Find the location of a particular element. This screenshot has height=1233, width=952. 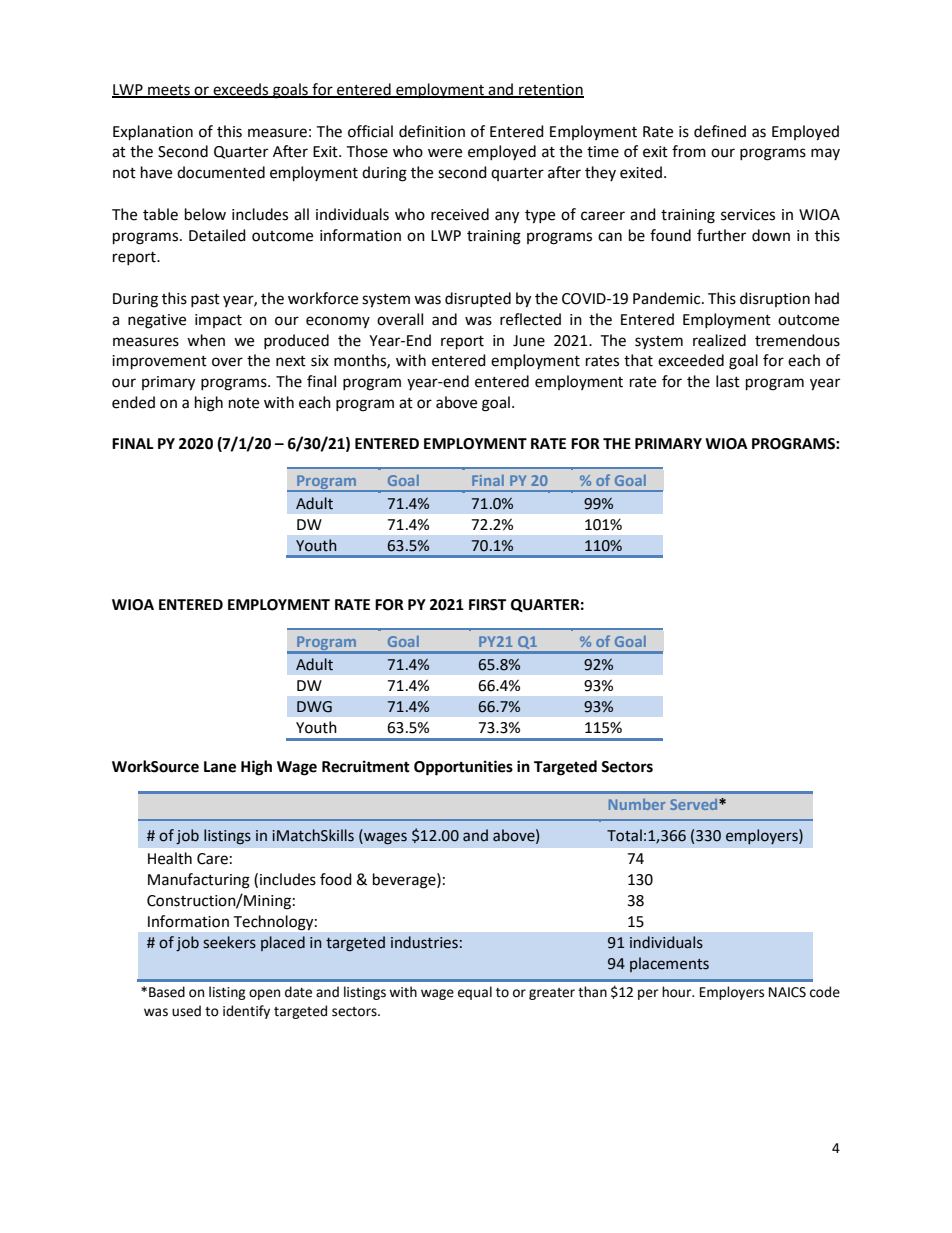

exceeds is located at coordinates (241, 90).
